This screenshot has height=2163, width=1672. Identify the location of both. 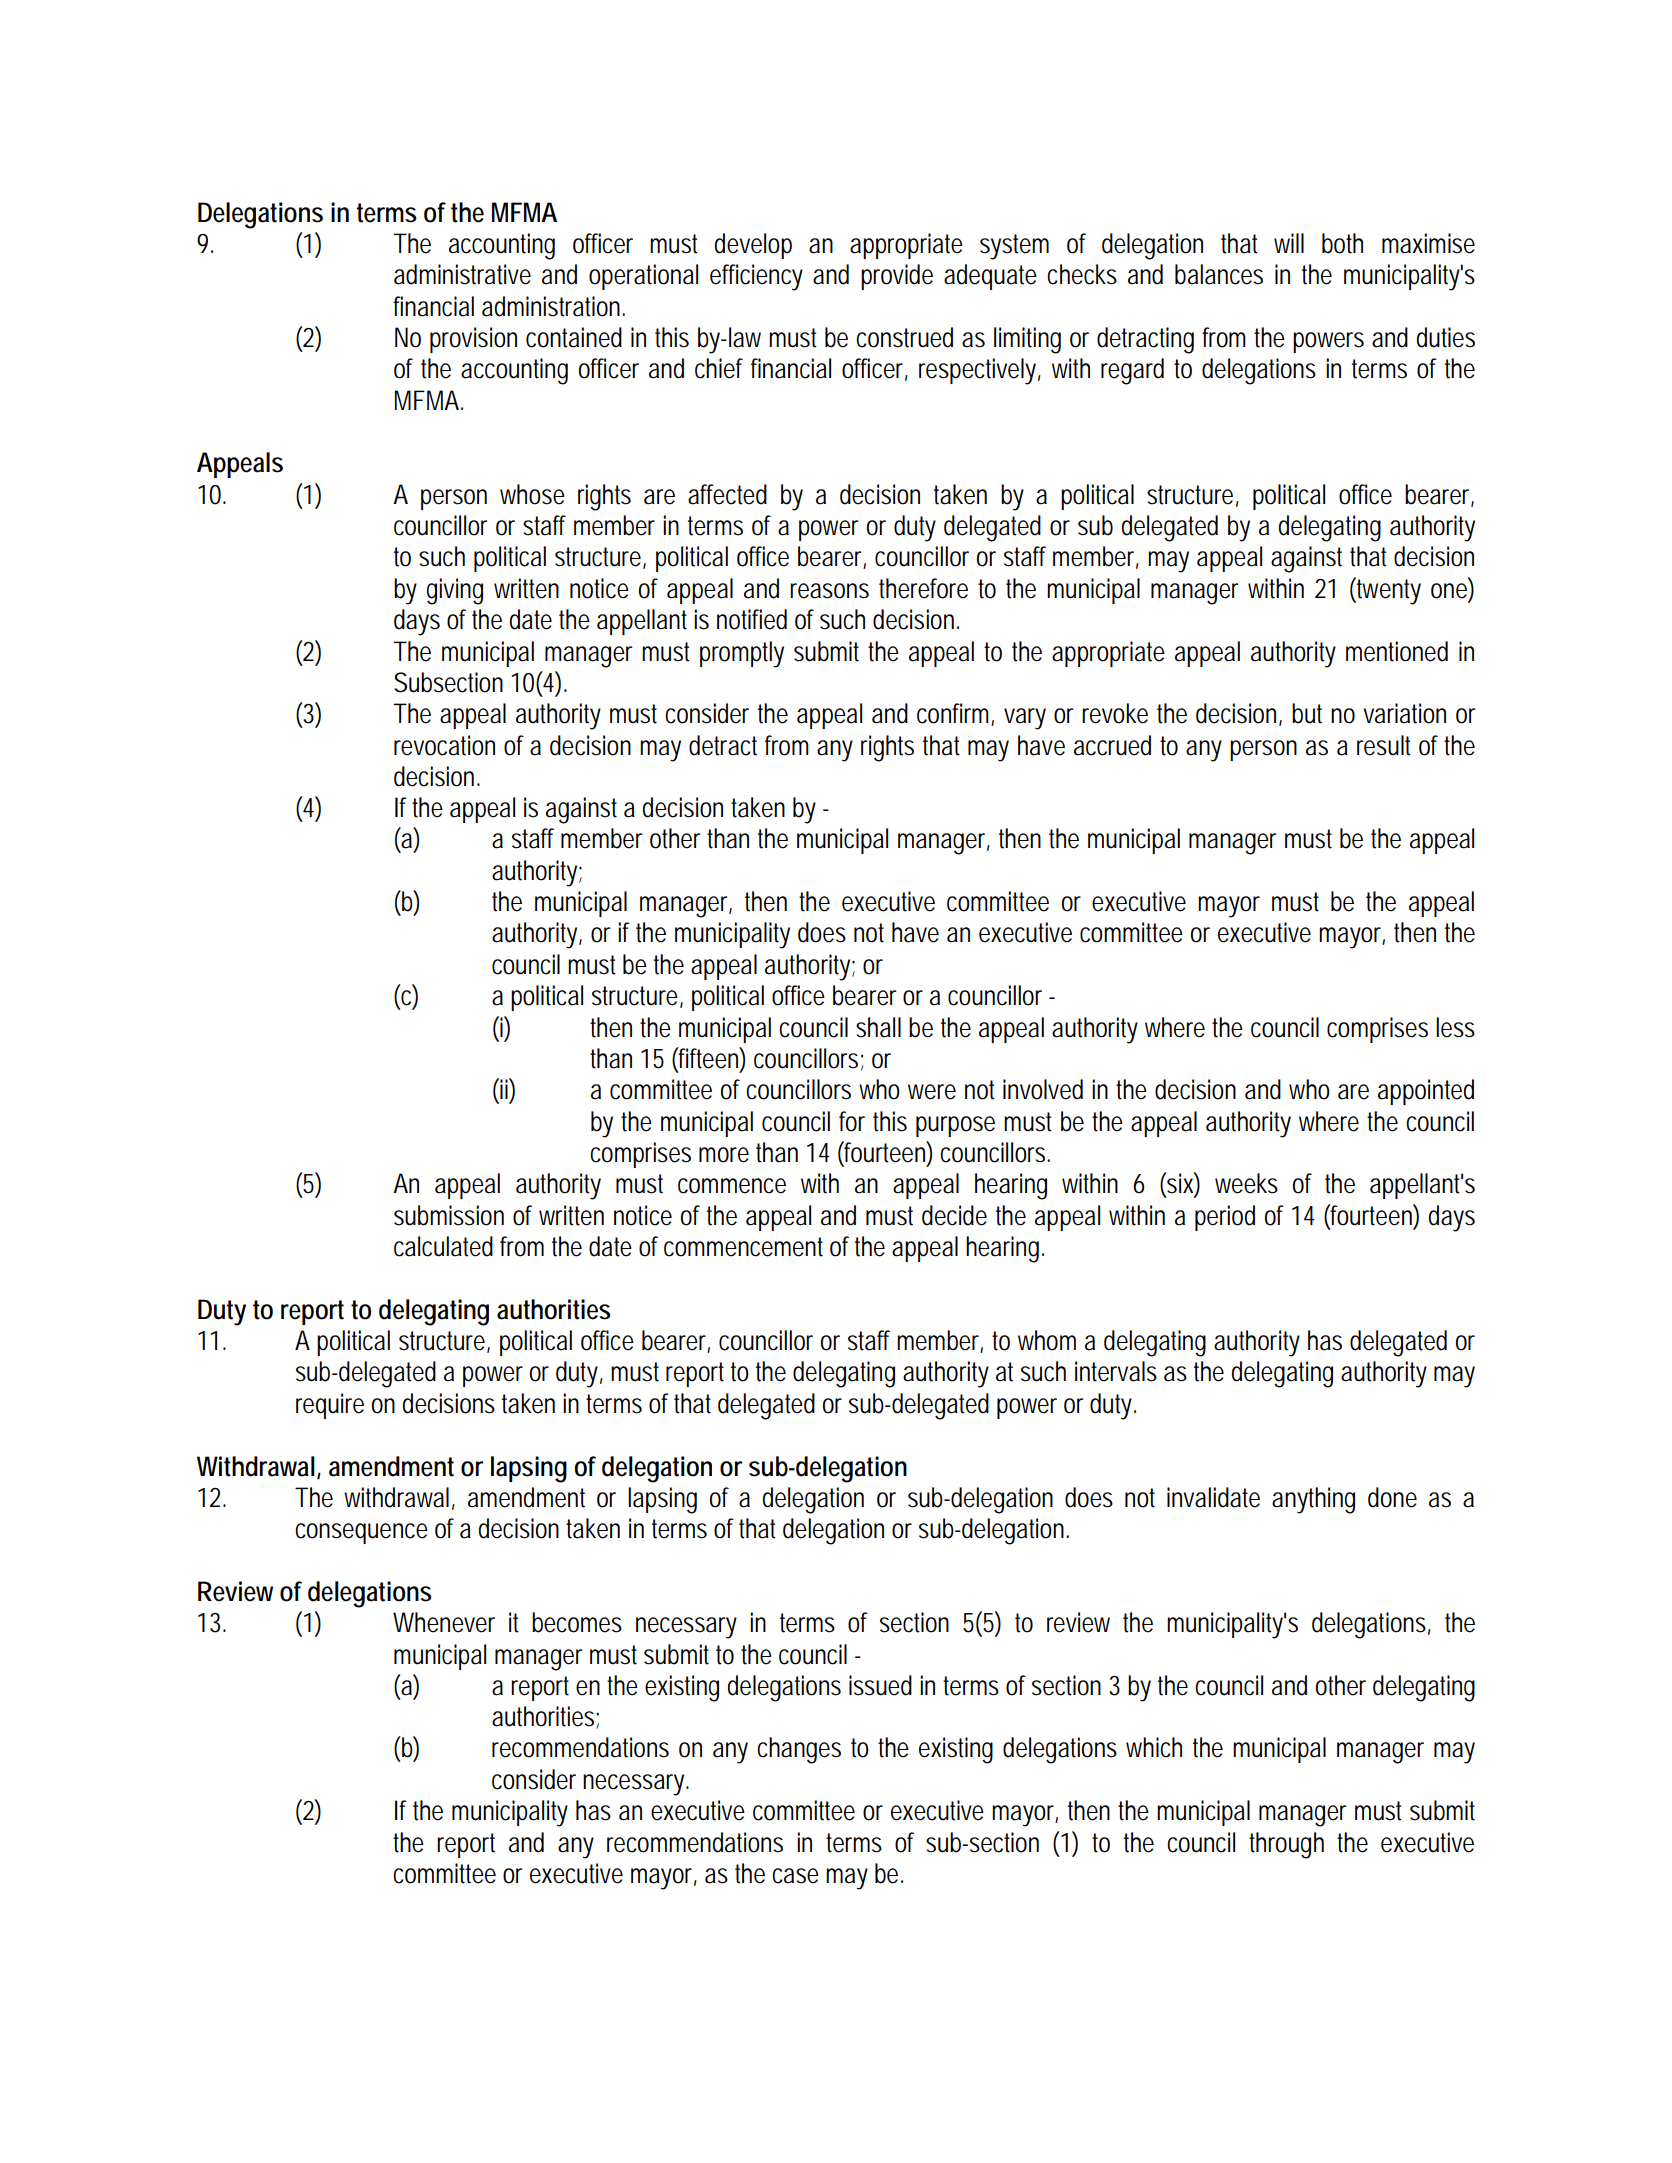
(1342, 243).
